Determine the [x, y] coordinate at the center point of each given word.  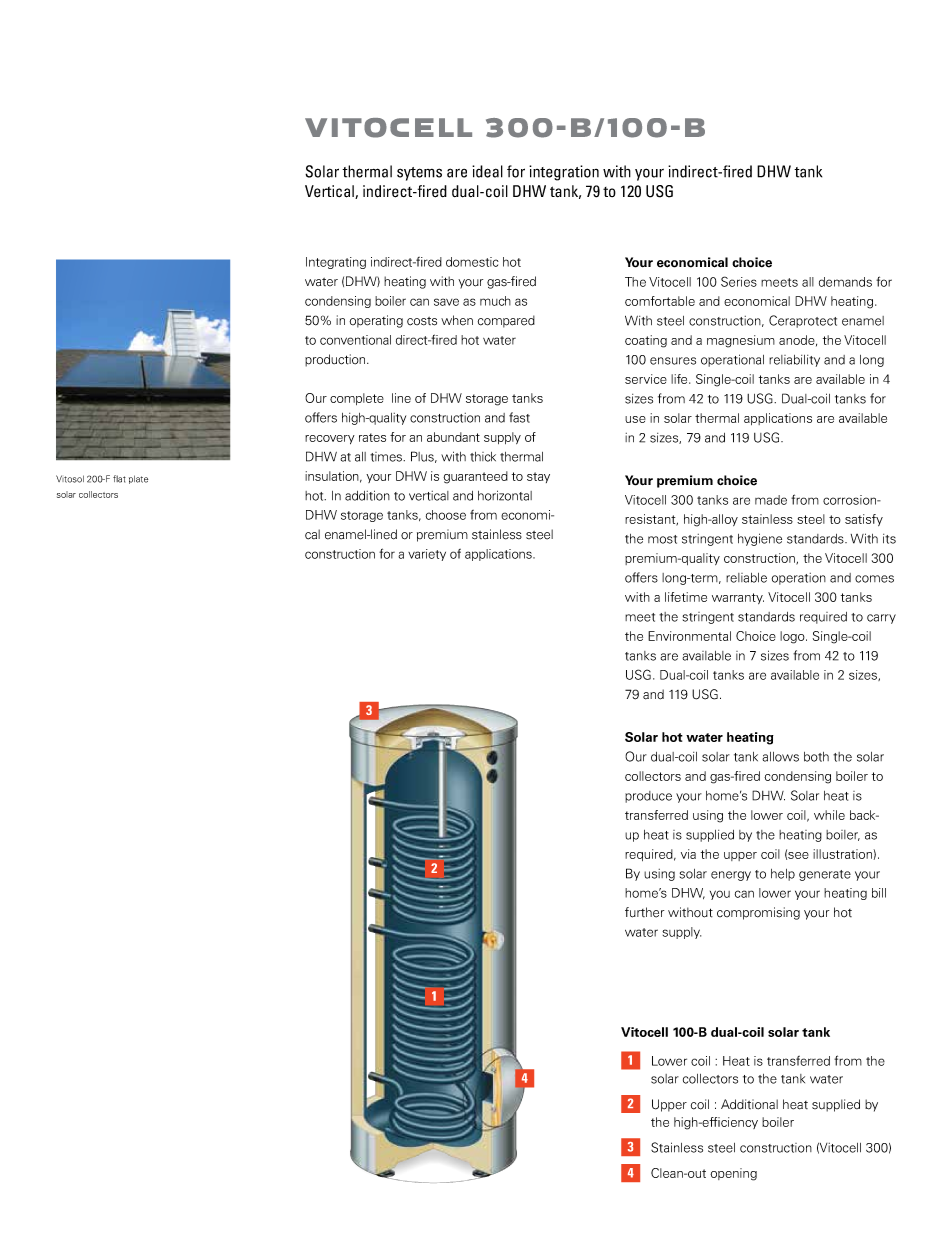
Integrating [336, 263]
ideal [487, 171]
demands [845, 282]
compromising [758, 913]
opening [733, 1174]
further [644, 912]
